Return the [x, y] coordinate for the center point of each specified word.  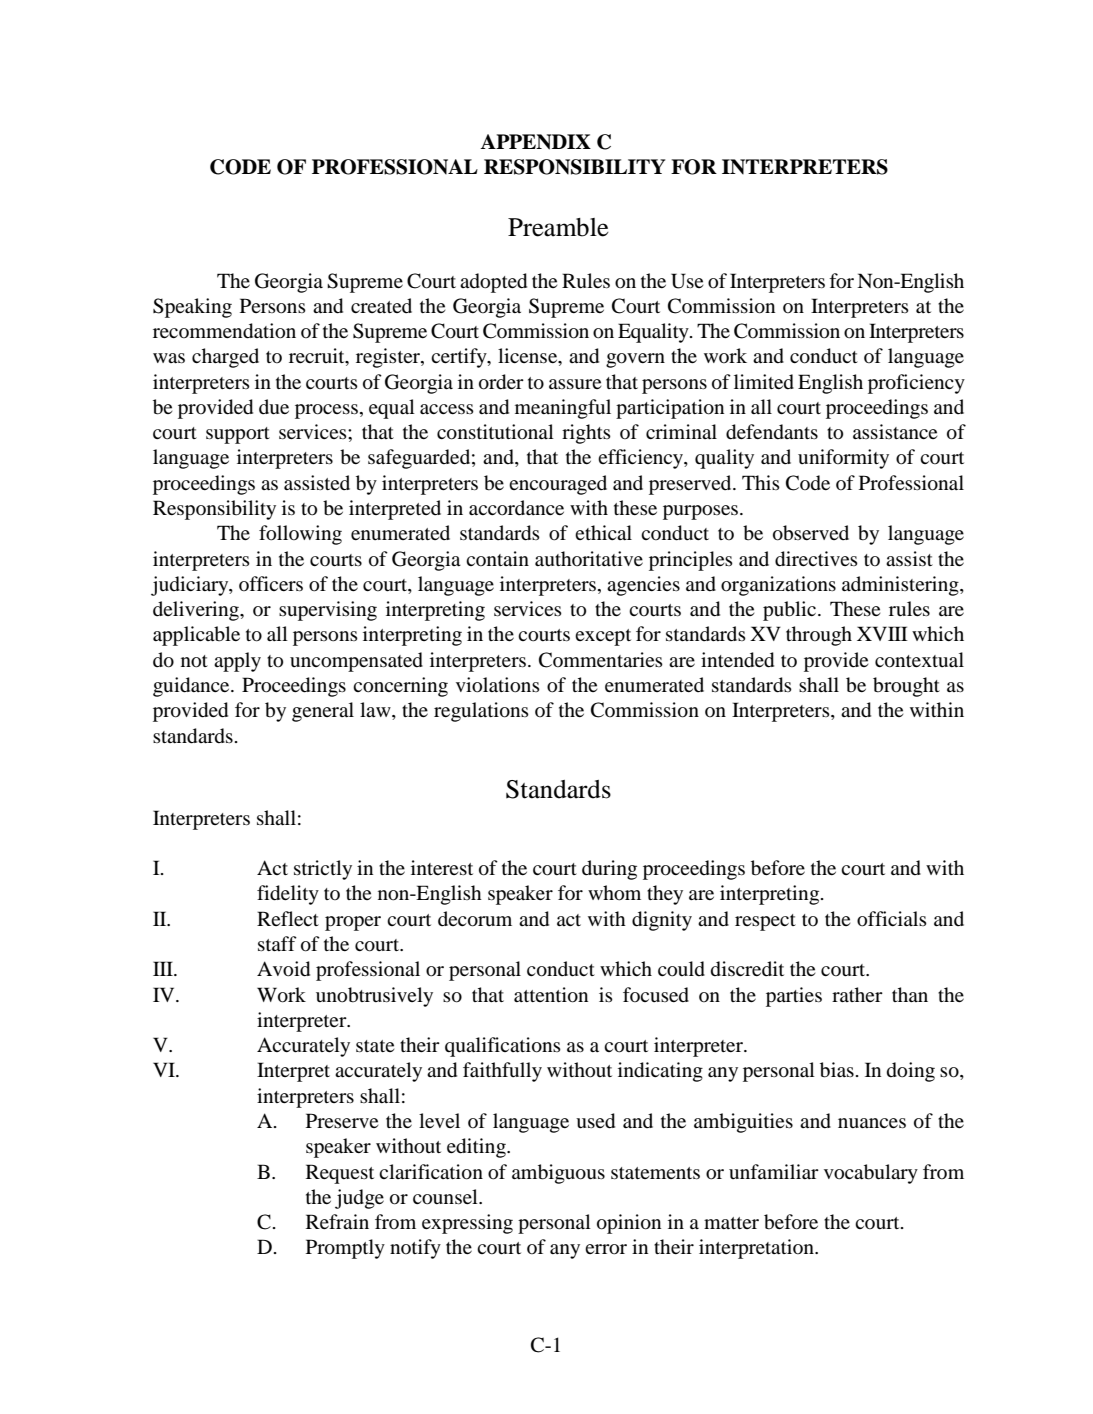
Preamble [558, 227]
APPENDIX [535, 142]
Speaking [192, 308]
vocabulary [871, 1174]
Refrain [337, 1221]
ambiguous [558, 1174]
